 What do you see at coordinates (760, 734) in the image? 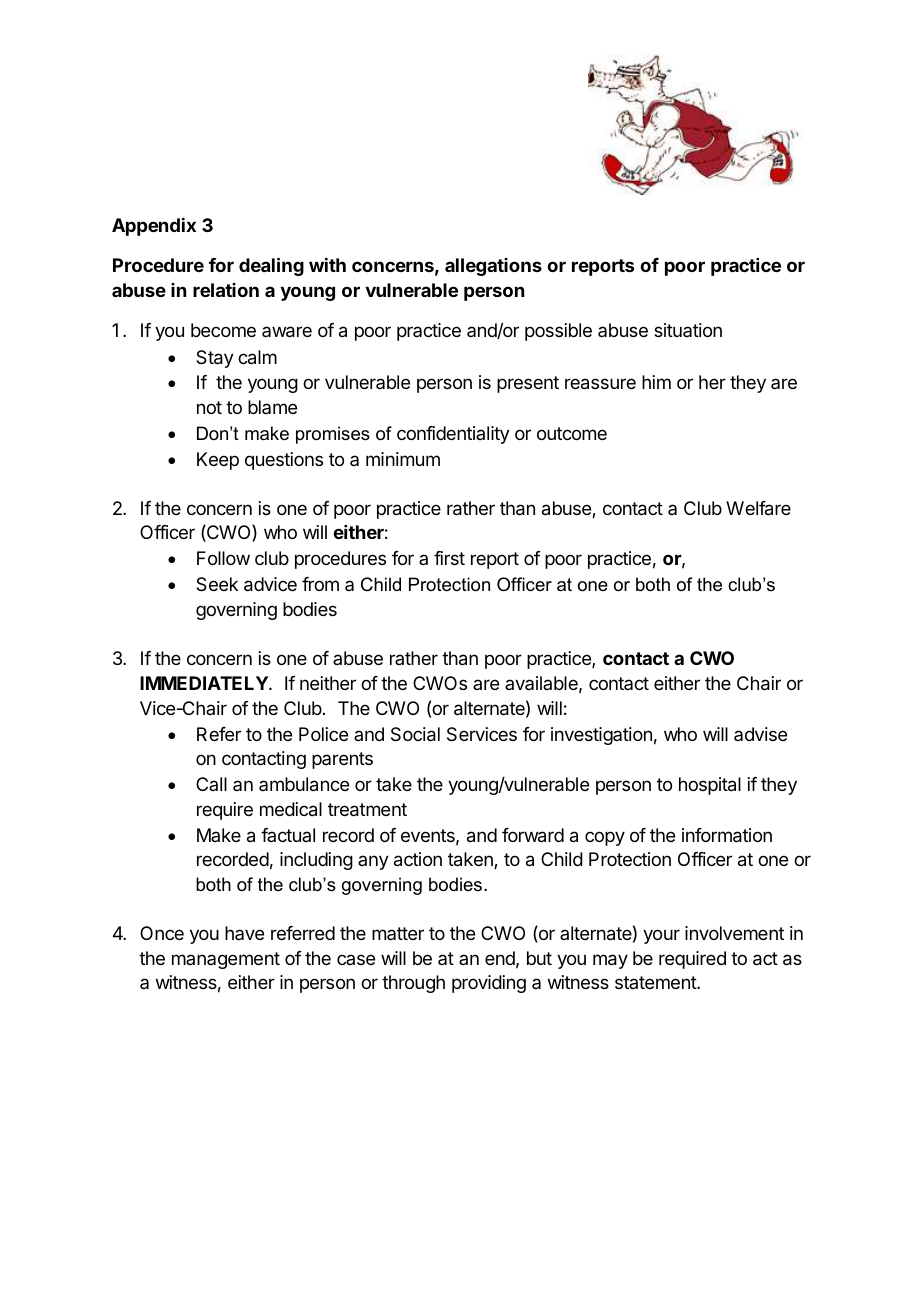
I see `advise` at bounding box center [760, 734].
